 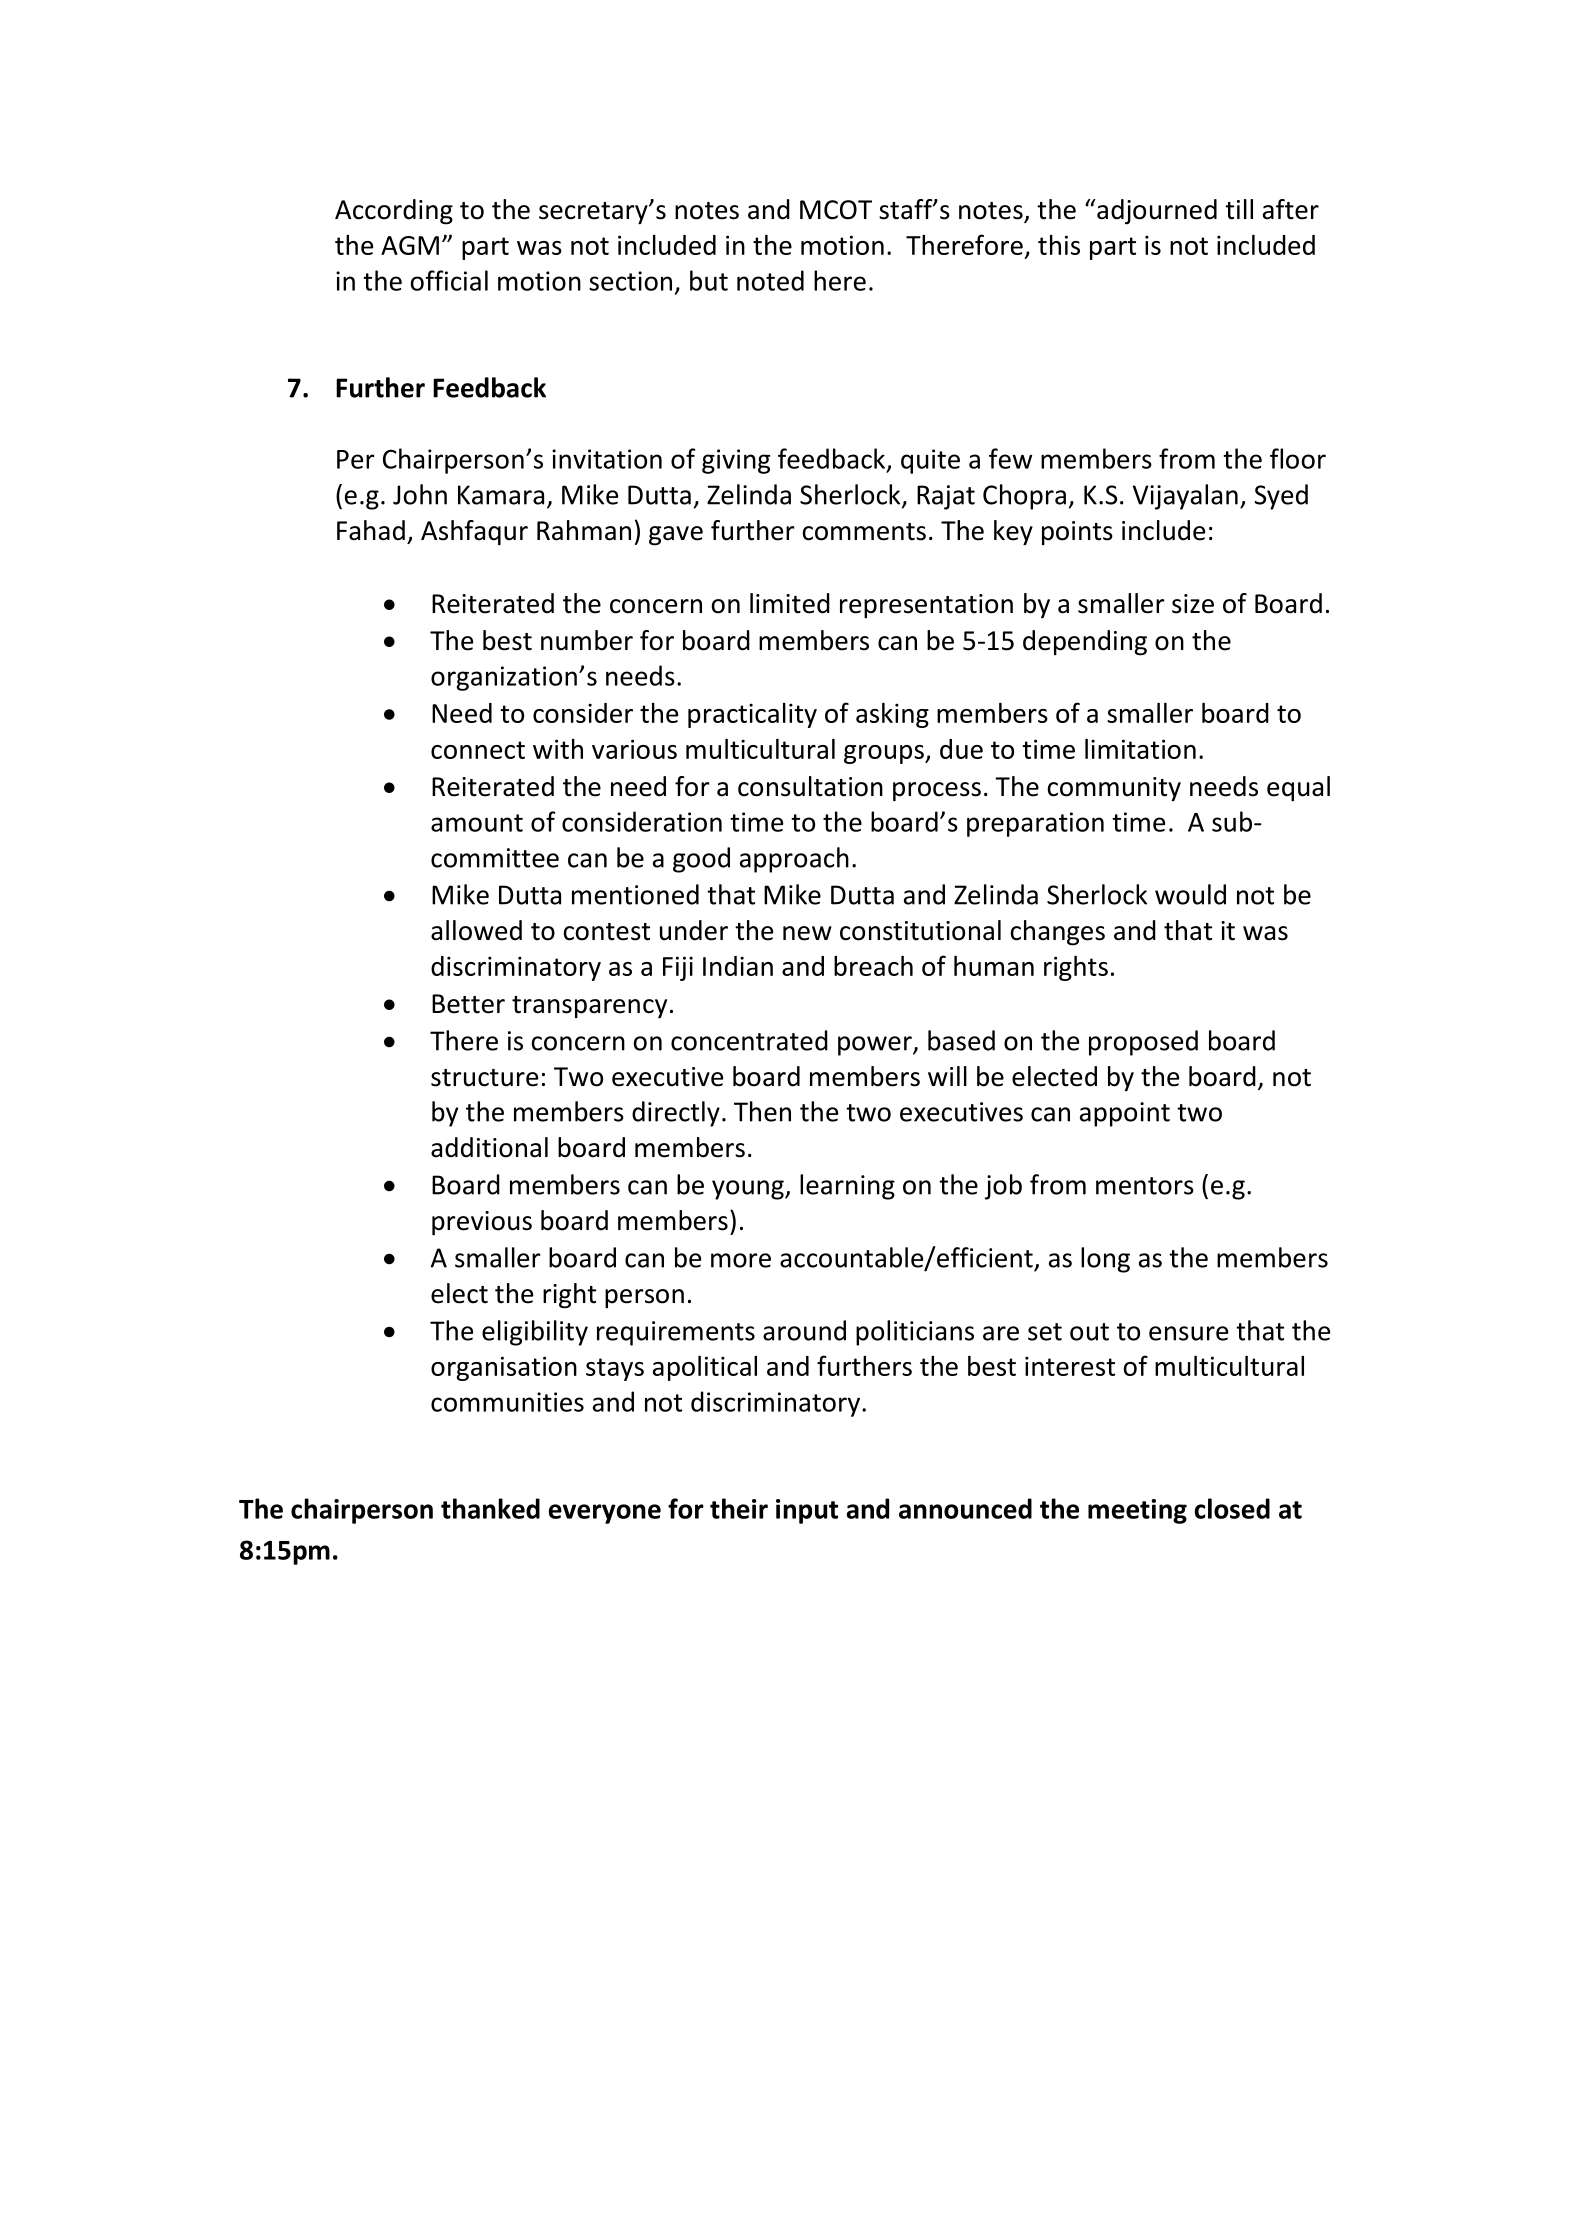 I want to click on till, so click(x=1239, y=209).
